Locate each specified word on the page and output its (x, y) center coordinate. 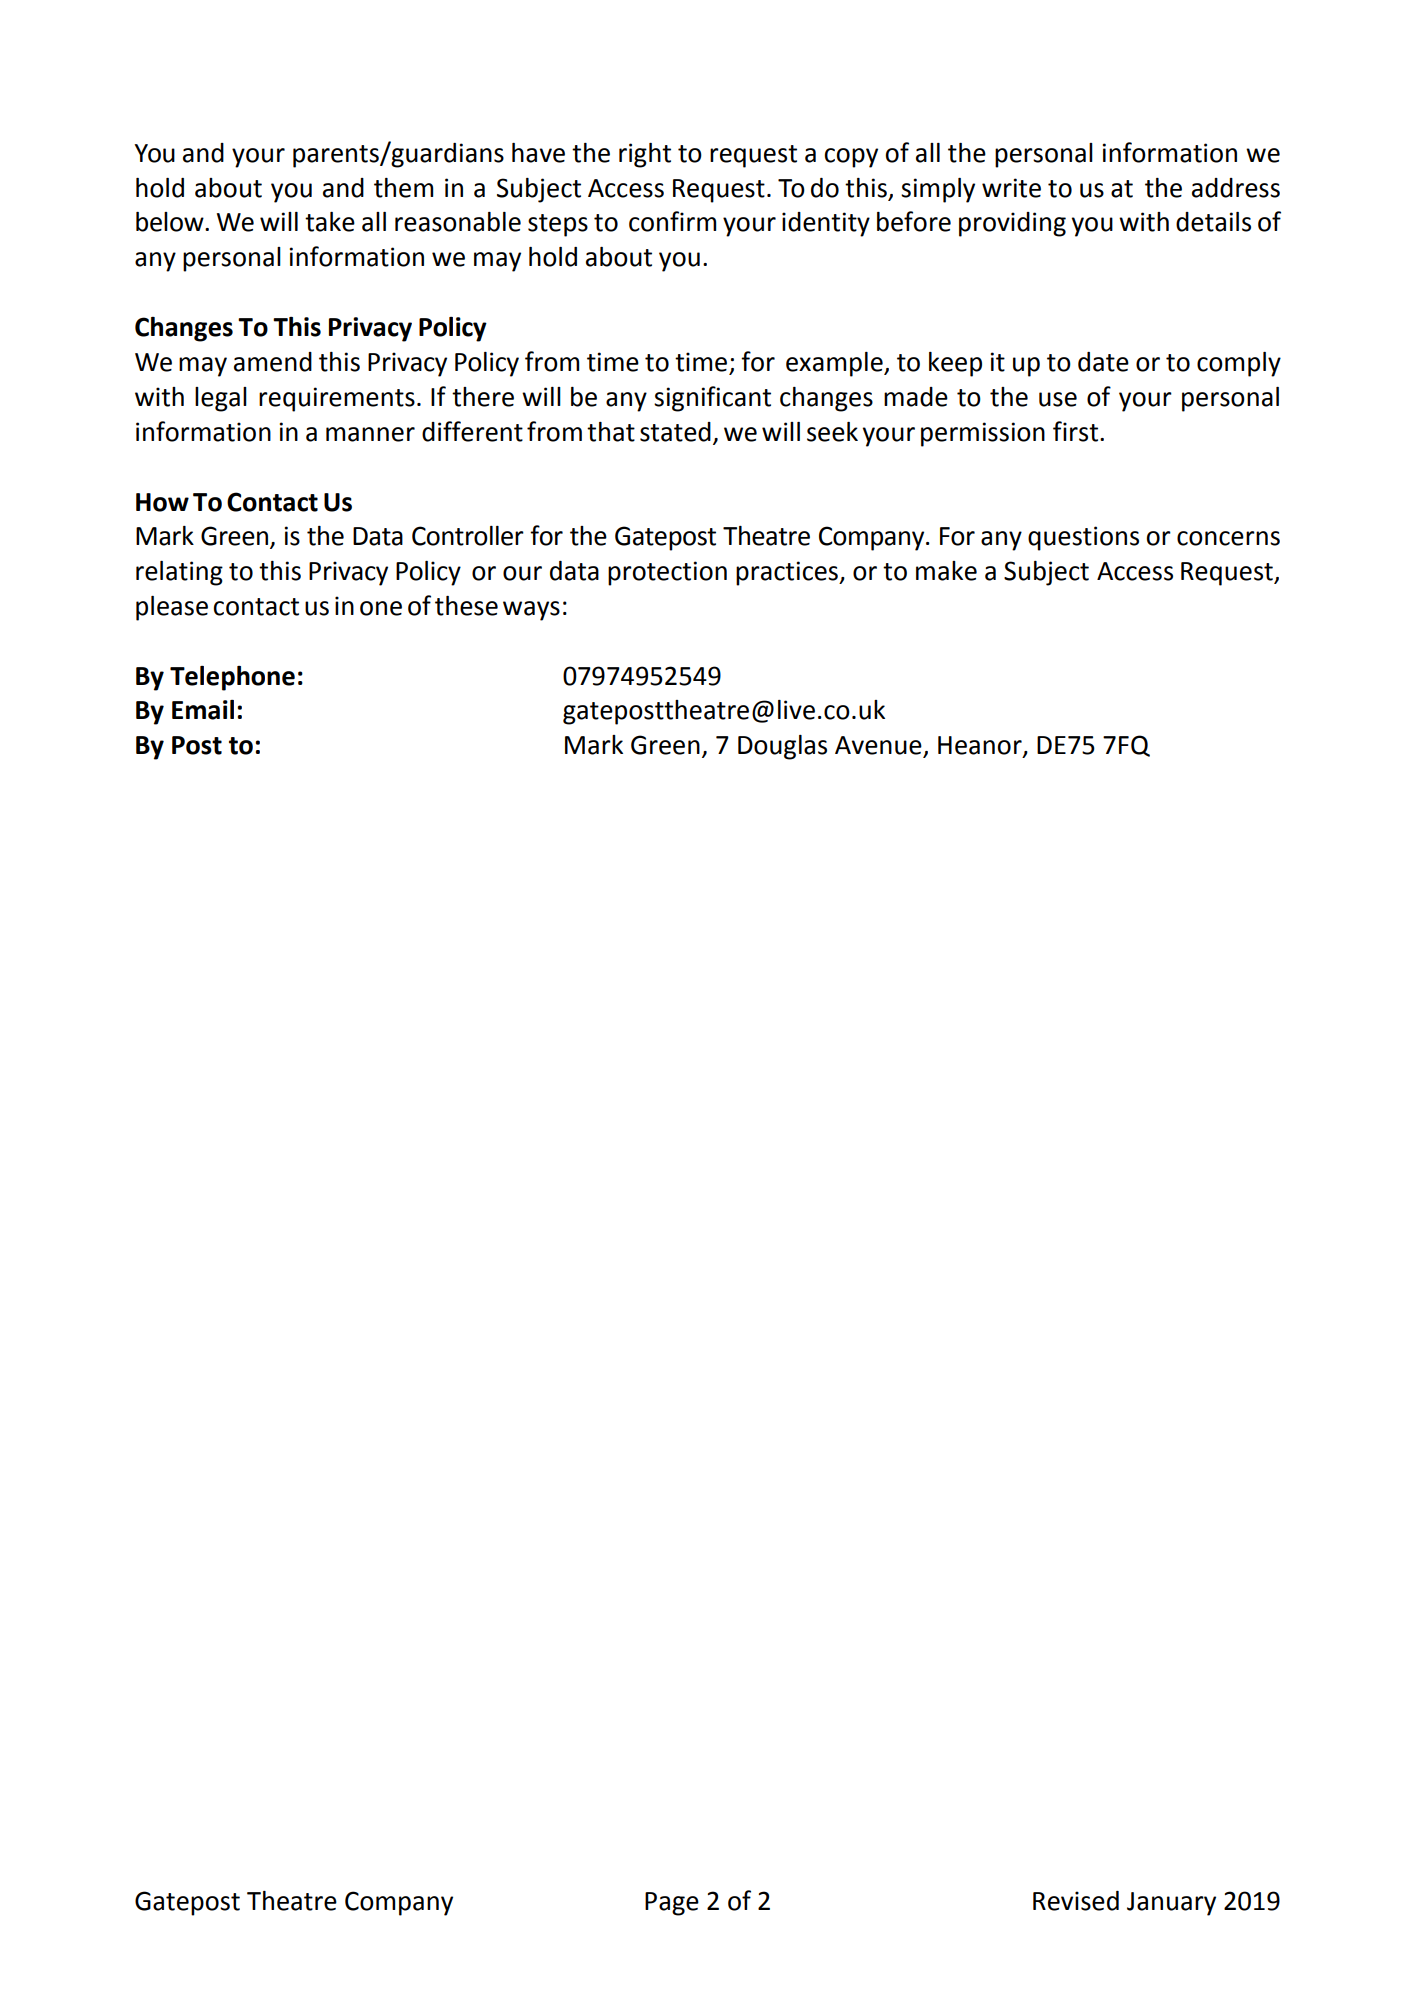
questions (1083, 538)
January (1171, 1904)
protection (667, 573)
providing (1012, 224)
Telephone (232, 678)
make (946, 571)
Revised (1076, 1901)
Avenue (879, 746)
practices (788, 573)
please (172, 608)
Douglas (782, 747)
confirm (672, 221)
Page (672, 1904)
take (330, 222)
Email (203, 710)
